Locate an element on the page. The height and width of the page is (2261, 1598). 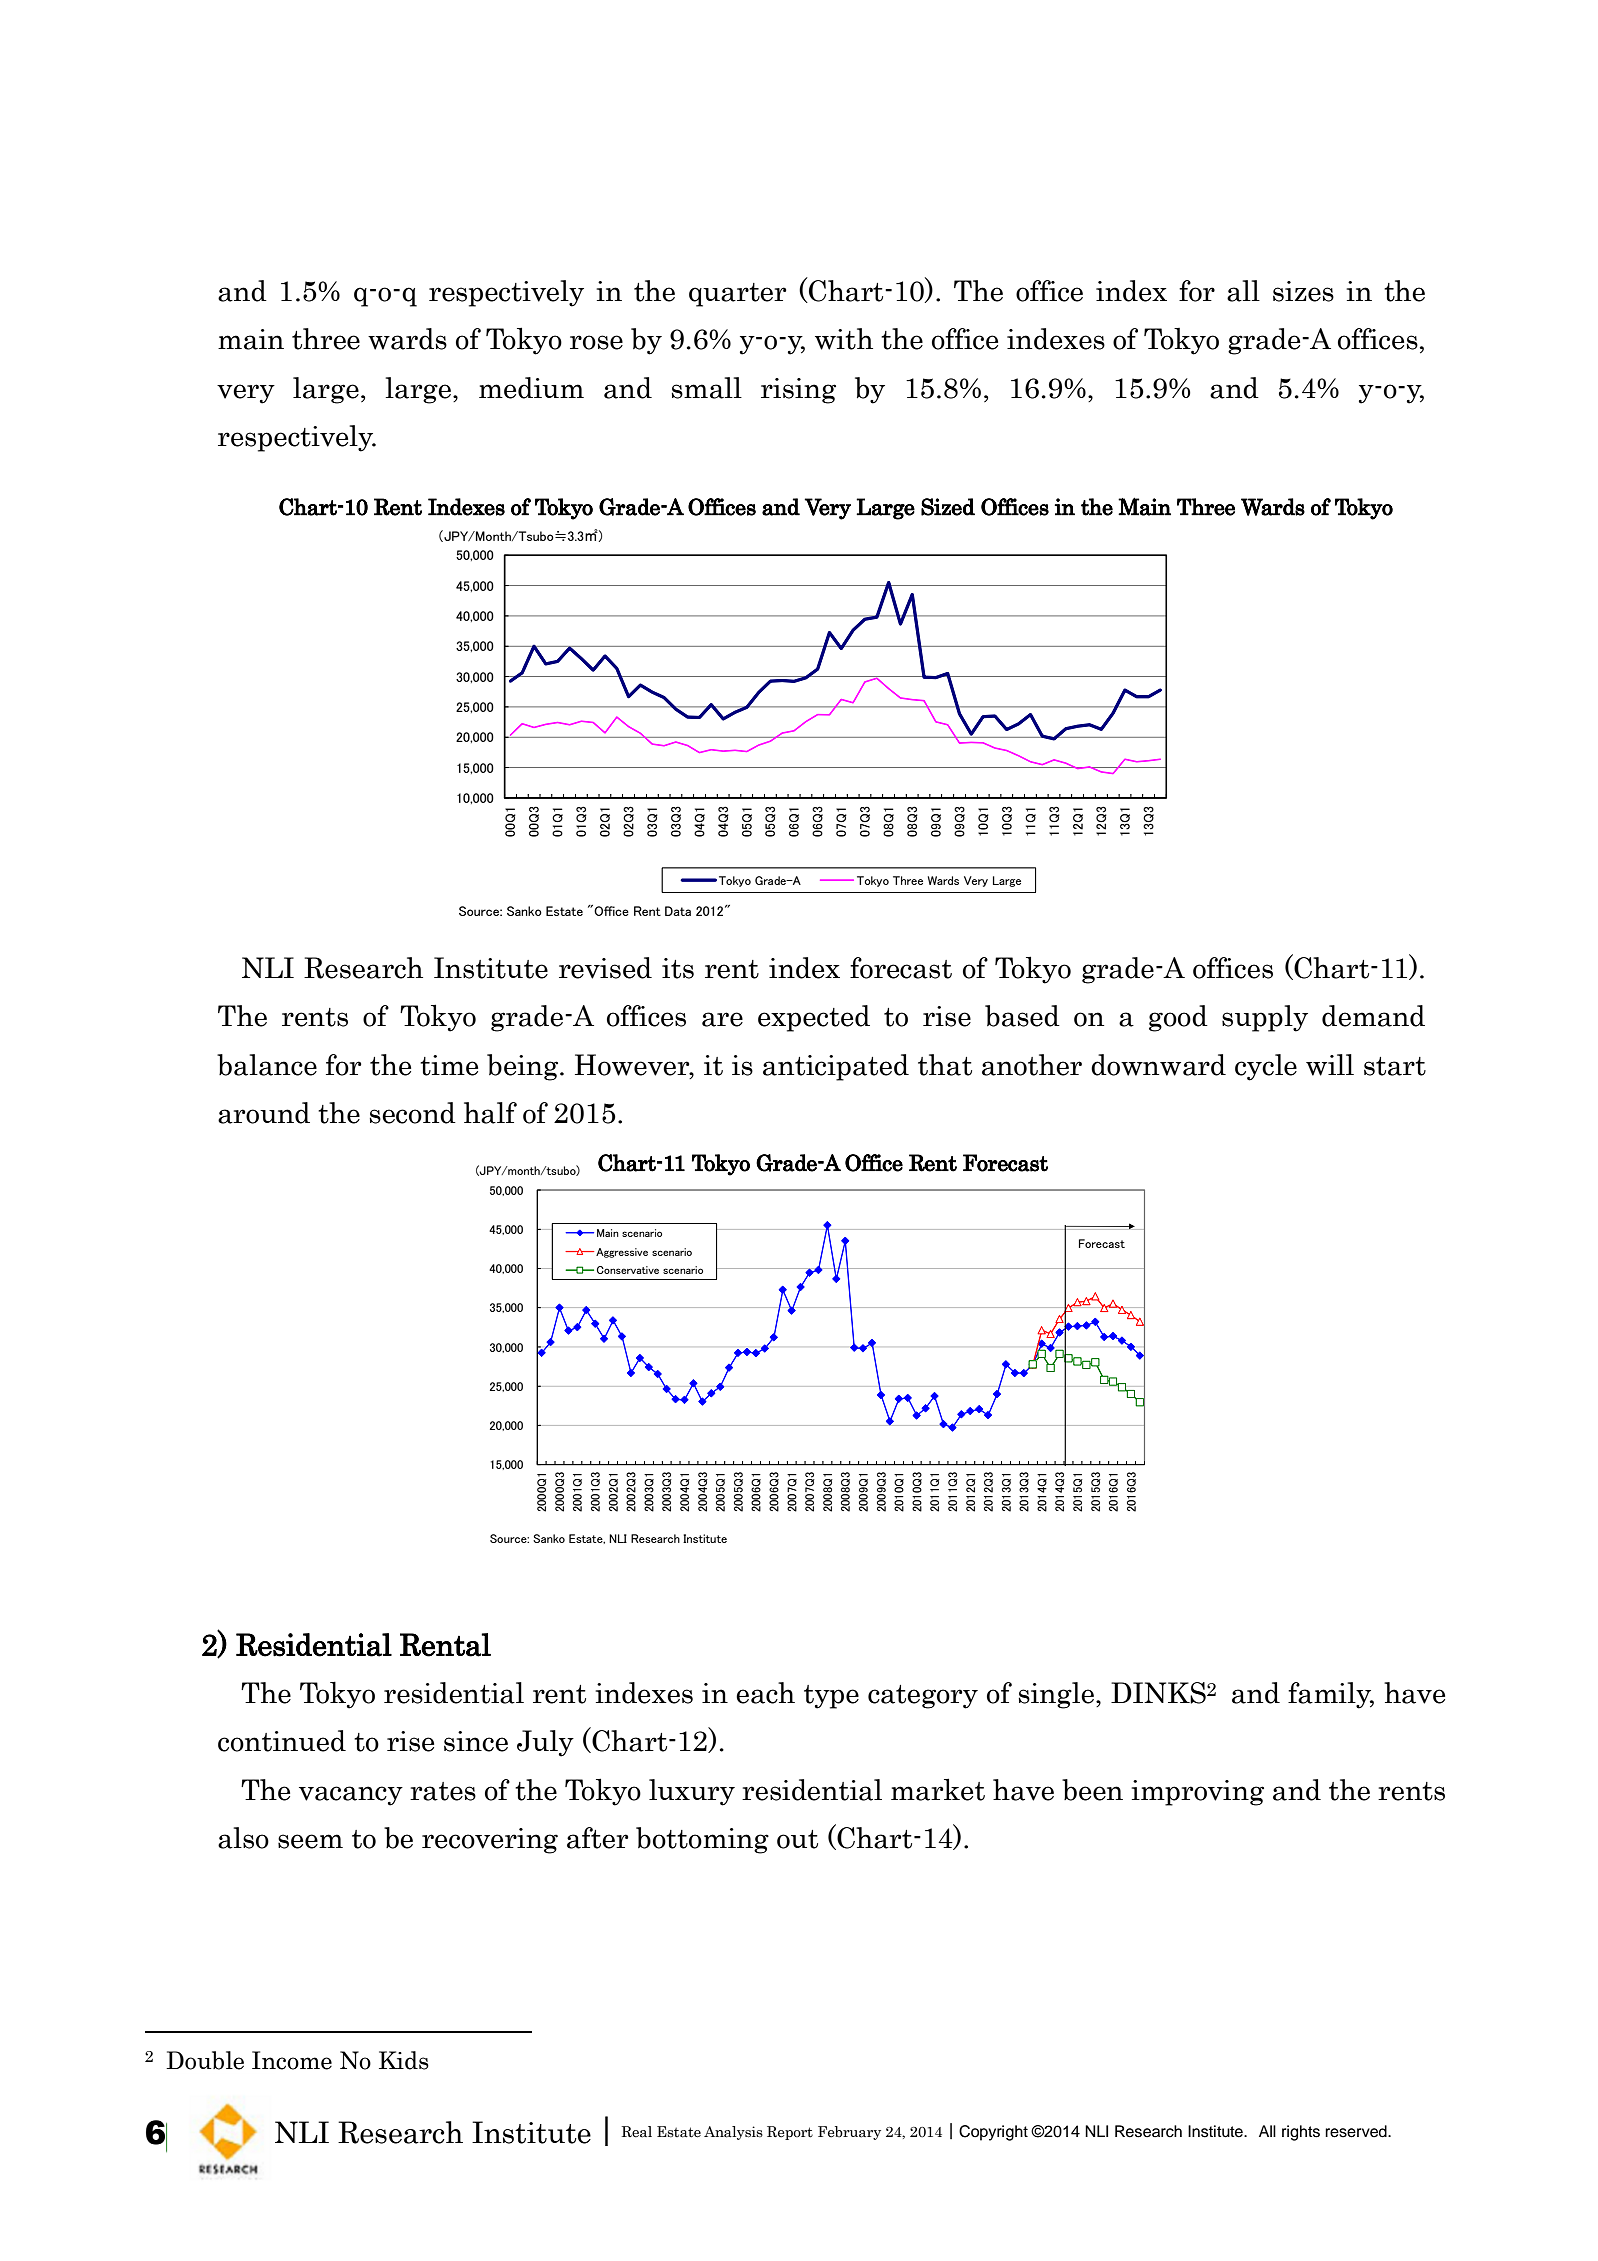
sizes is located at coordinates (1303, 291).
